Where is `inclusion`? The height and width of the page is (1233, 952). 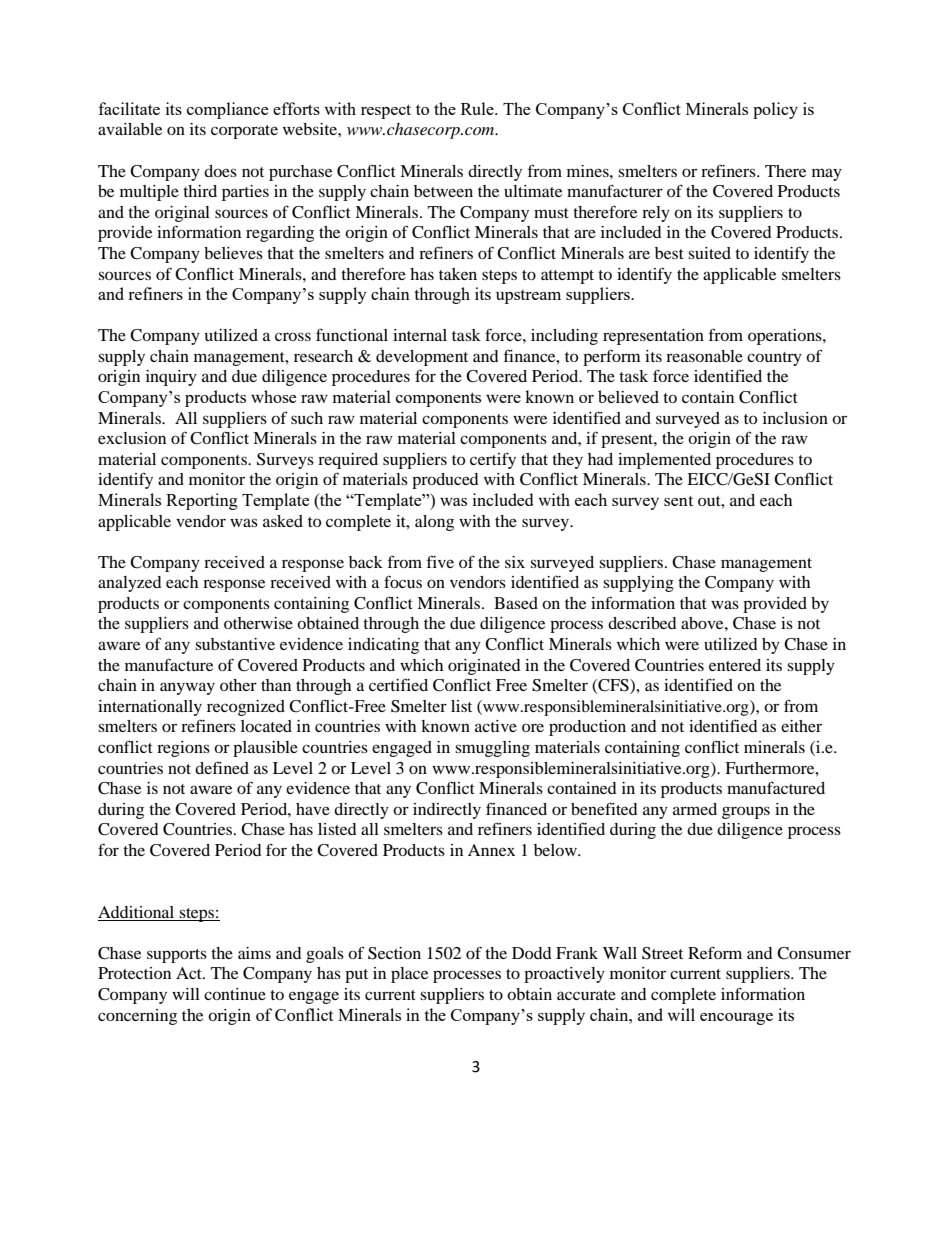
inclusion is located at coordinates (795, 418).
